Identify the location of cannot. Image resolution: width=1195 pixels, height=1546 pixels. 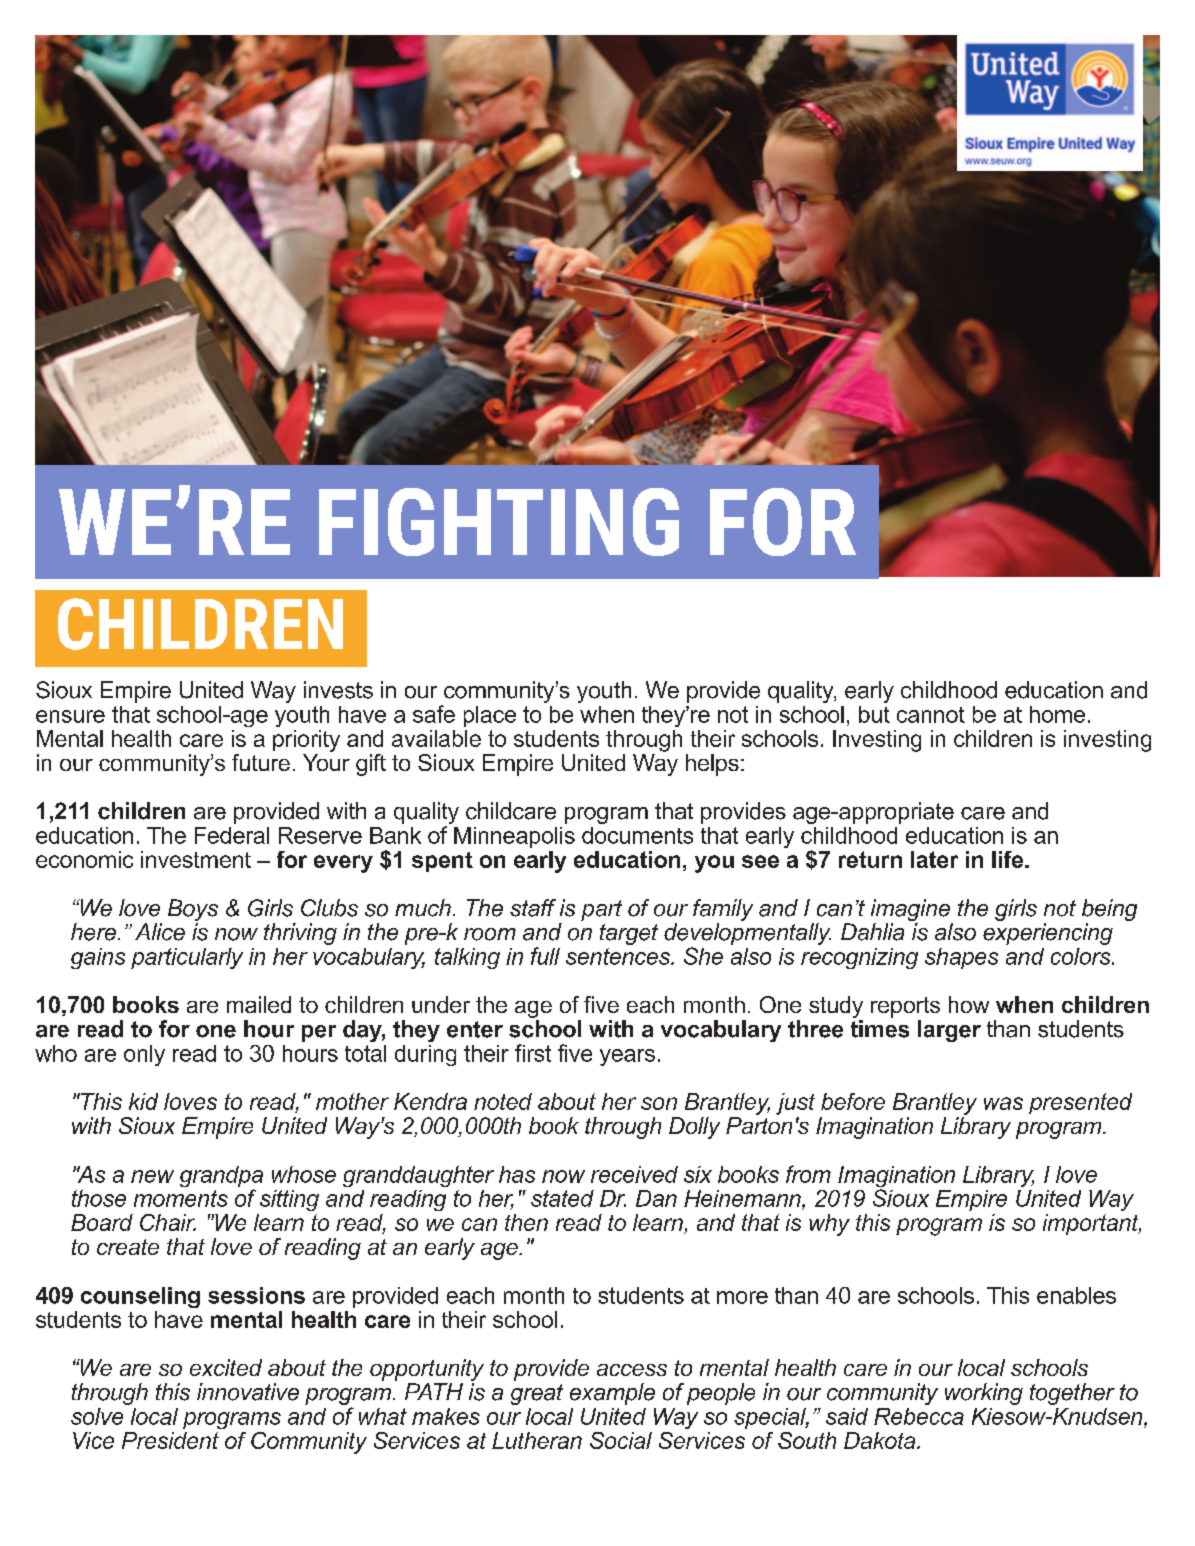
(931, 715).
